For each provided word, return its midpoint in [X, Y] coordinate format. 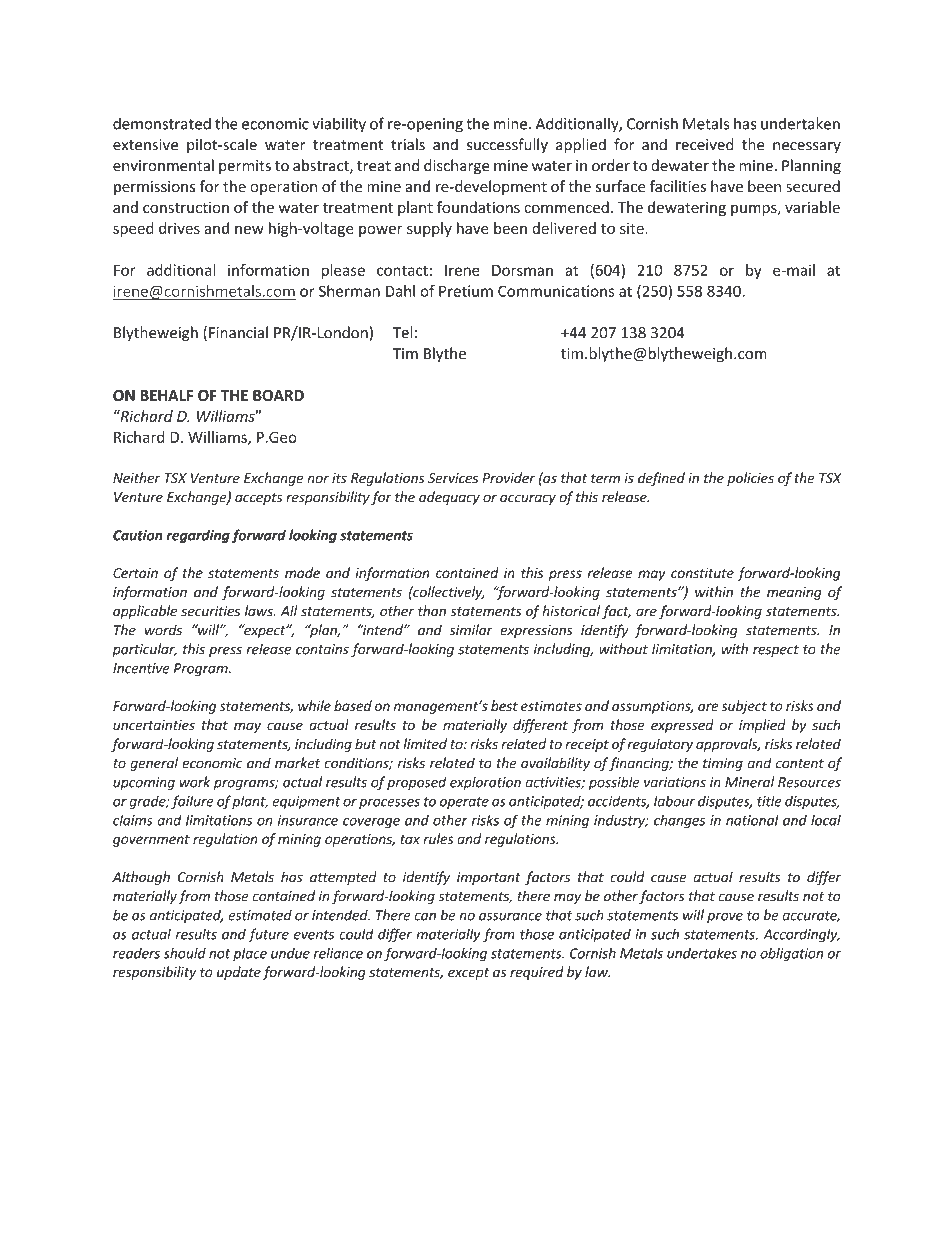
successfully [507, 146]
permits [245, 167]
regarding [198, 536]
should [185, 953]
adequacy [449, 498]
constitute [702, 573]
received [705, 144]
